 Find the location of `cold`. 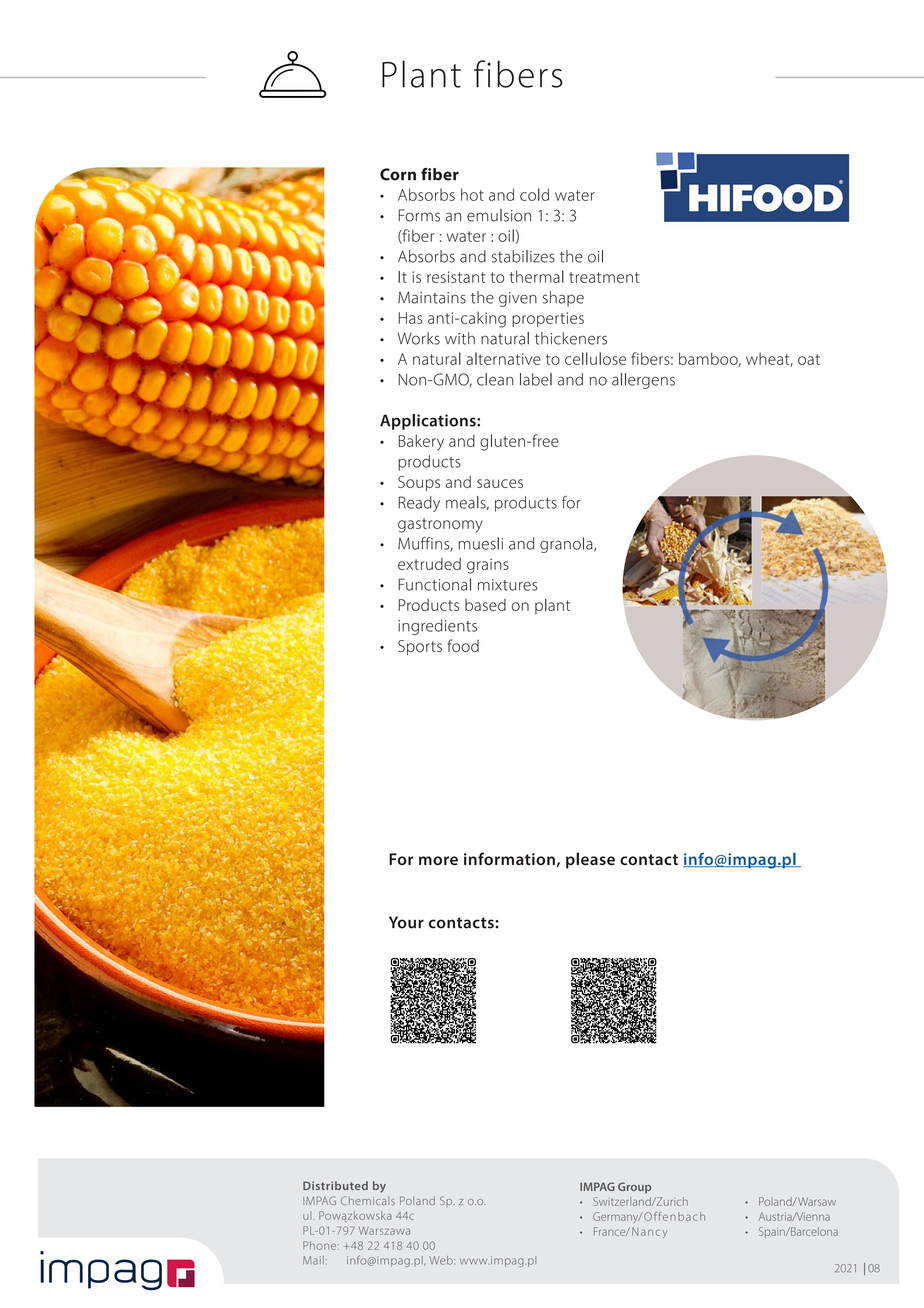

cold is located at coordinates (534, 194).
